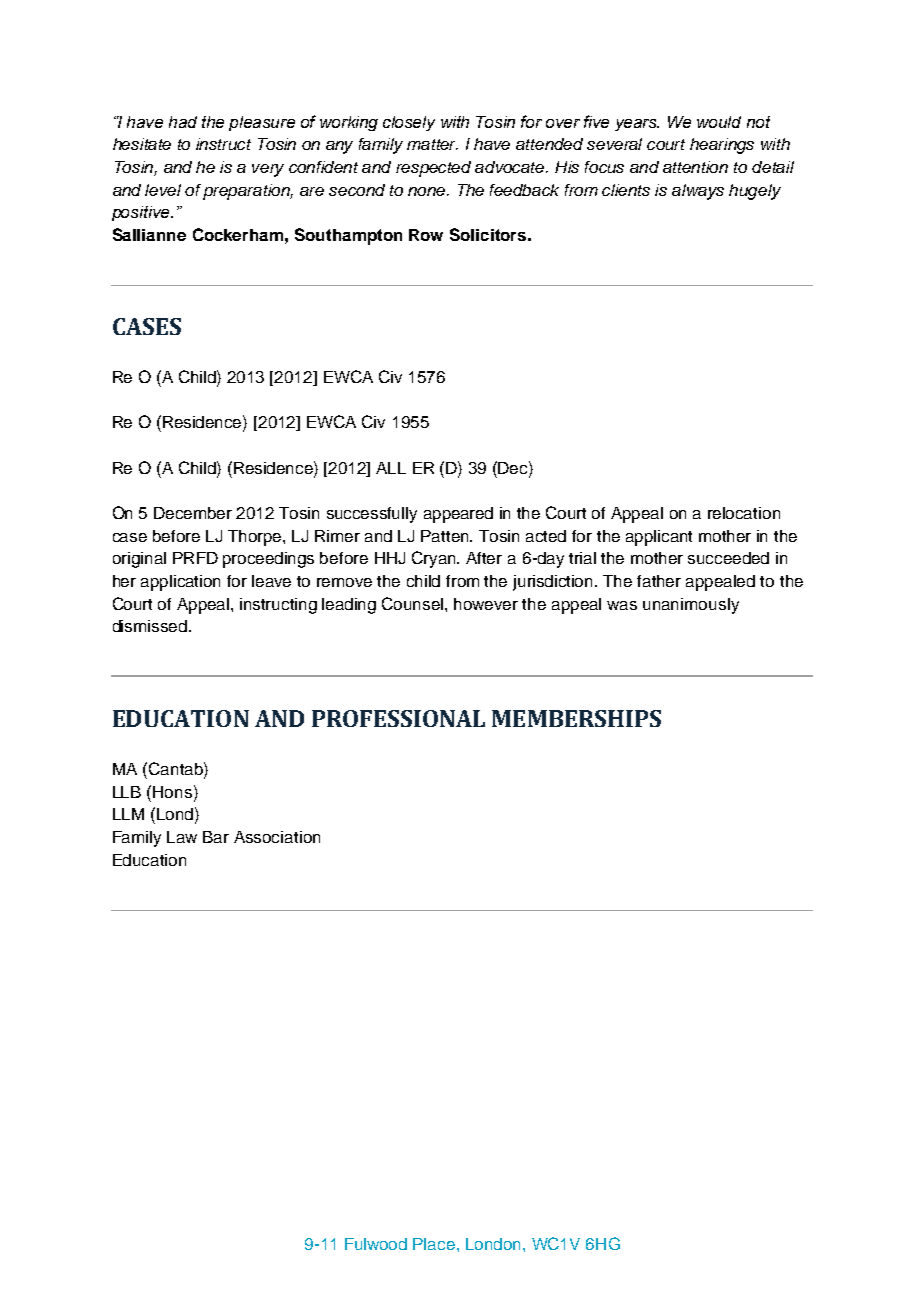  What do you see at coordinates (150, 626) in the image?
I see `dismissed` at bounding box center [150, 626].
